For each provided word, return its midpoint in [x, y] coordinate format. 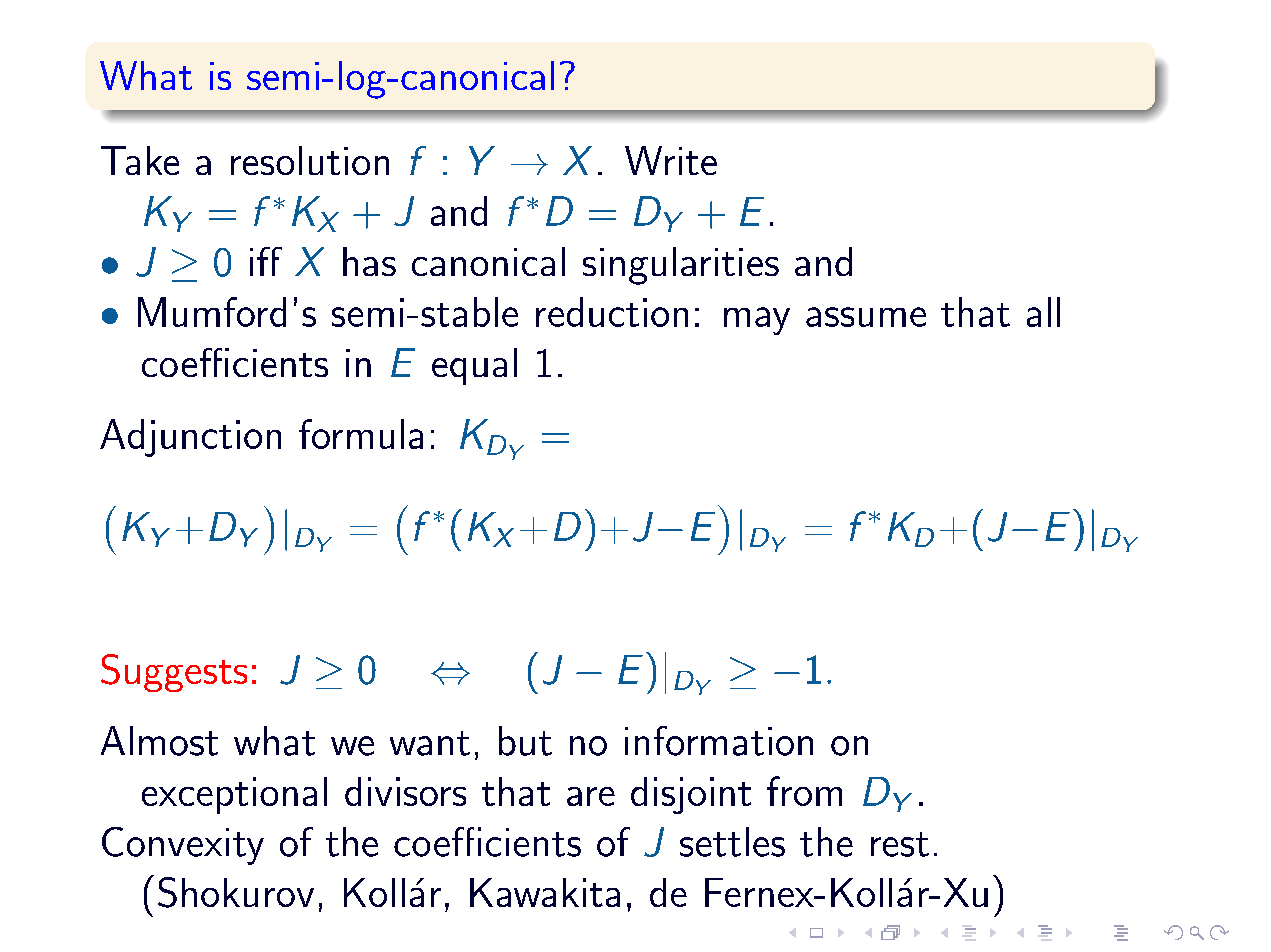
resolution [310, 160]
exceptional [234, 795]
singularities [681, 266]
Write [671, 160]
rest [900, 844]
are [591, 796]
